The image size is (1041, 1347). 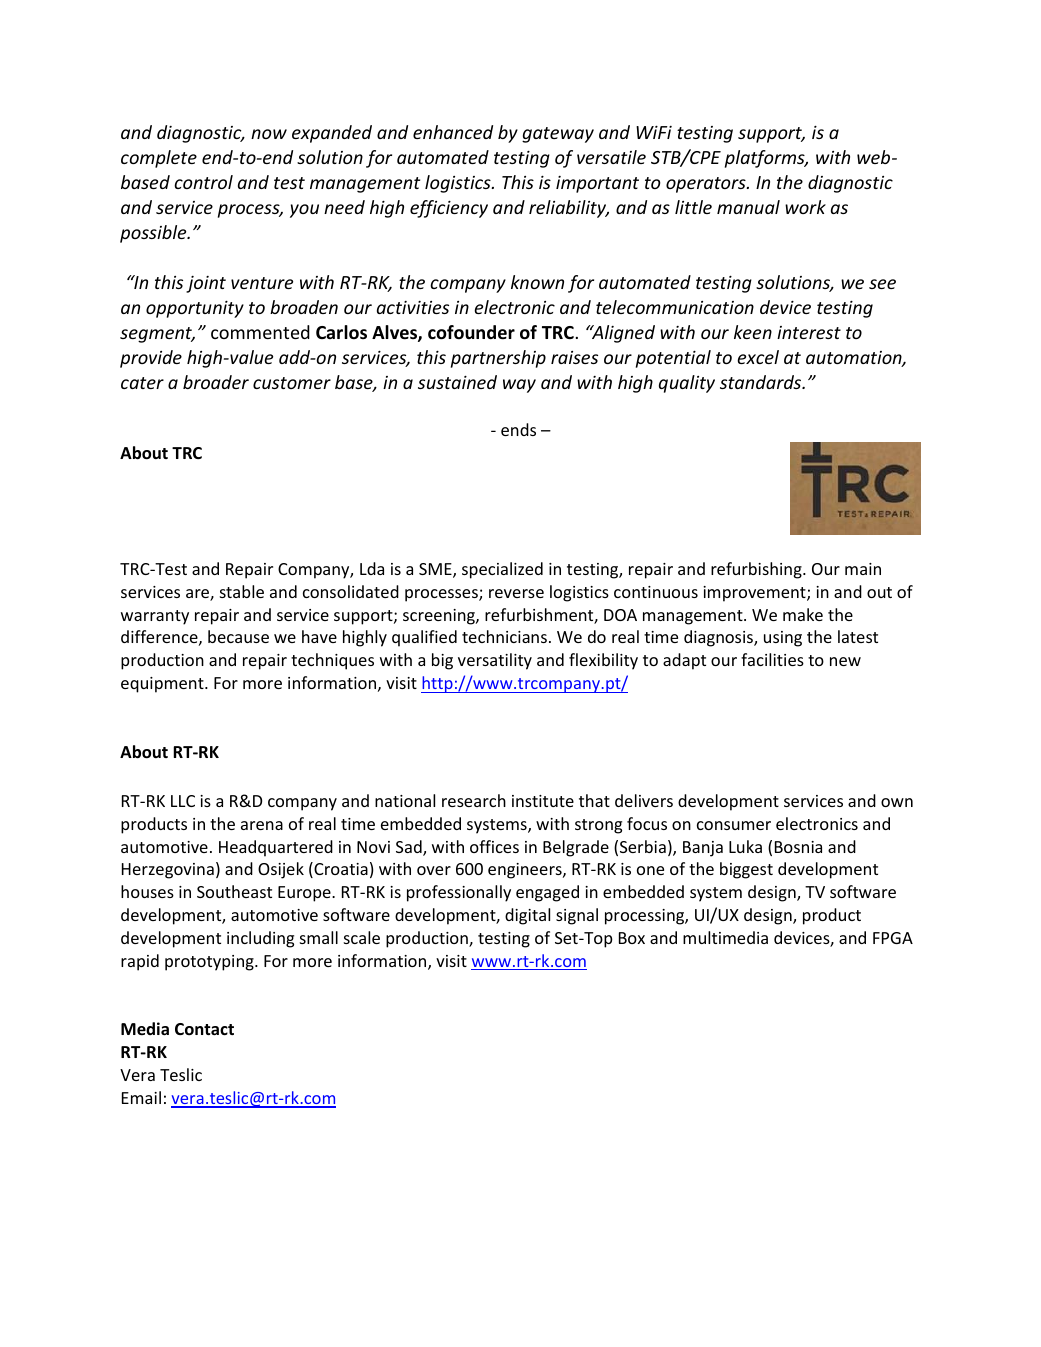 I want to click on consumer, so click(x=734, y=825).
